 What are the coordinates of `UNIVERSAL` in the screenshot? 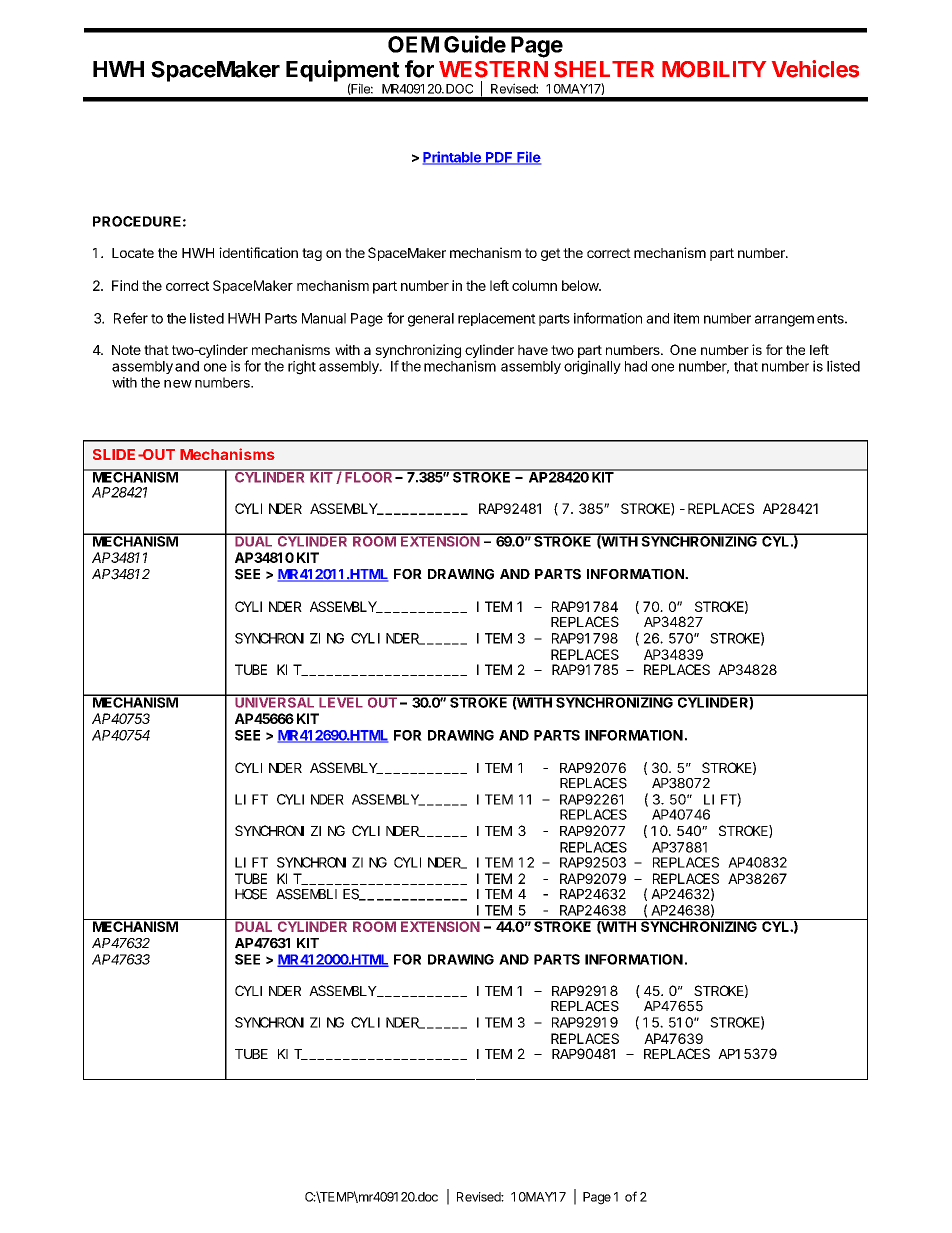 It's located at (275, 701).
